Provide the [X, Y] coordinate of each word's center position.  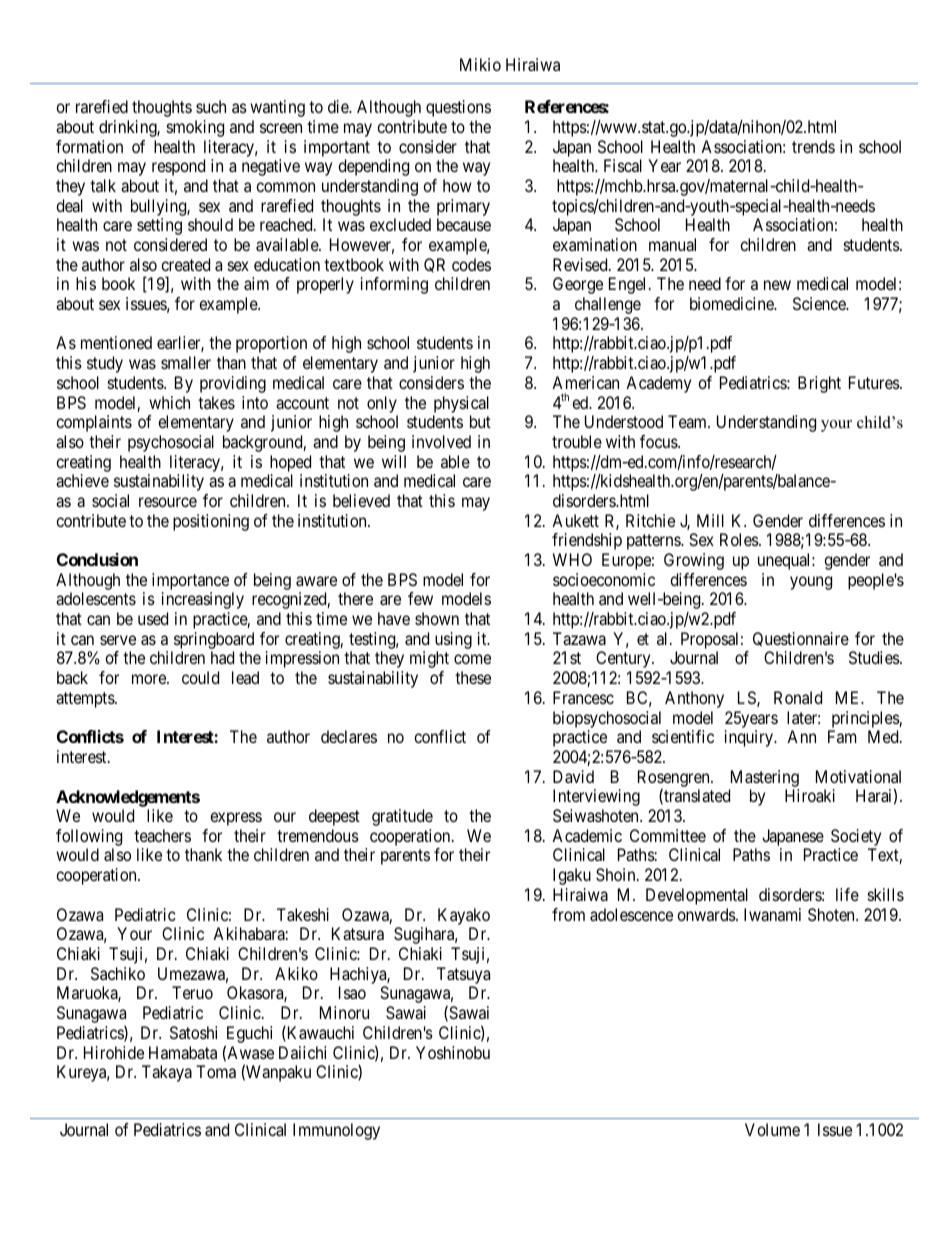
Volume [772, 1129]
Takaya [167, 1073]
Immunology [336, 1131]
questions [458, 108]
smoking [195, 128]
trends [813, 146]
